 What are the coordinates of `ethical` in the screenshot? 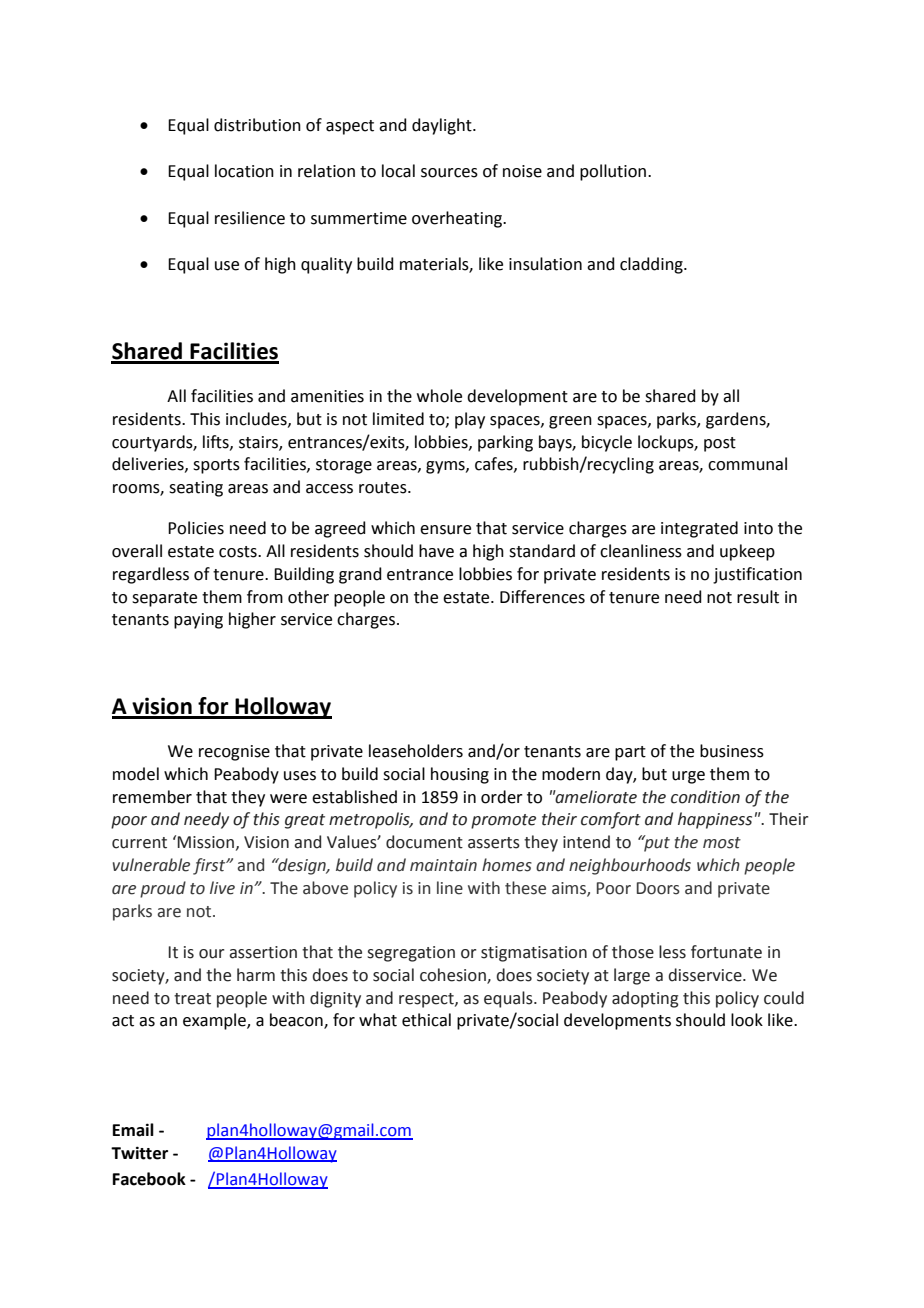 It's located at (426, 1020).
